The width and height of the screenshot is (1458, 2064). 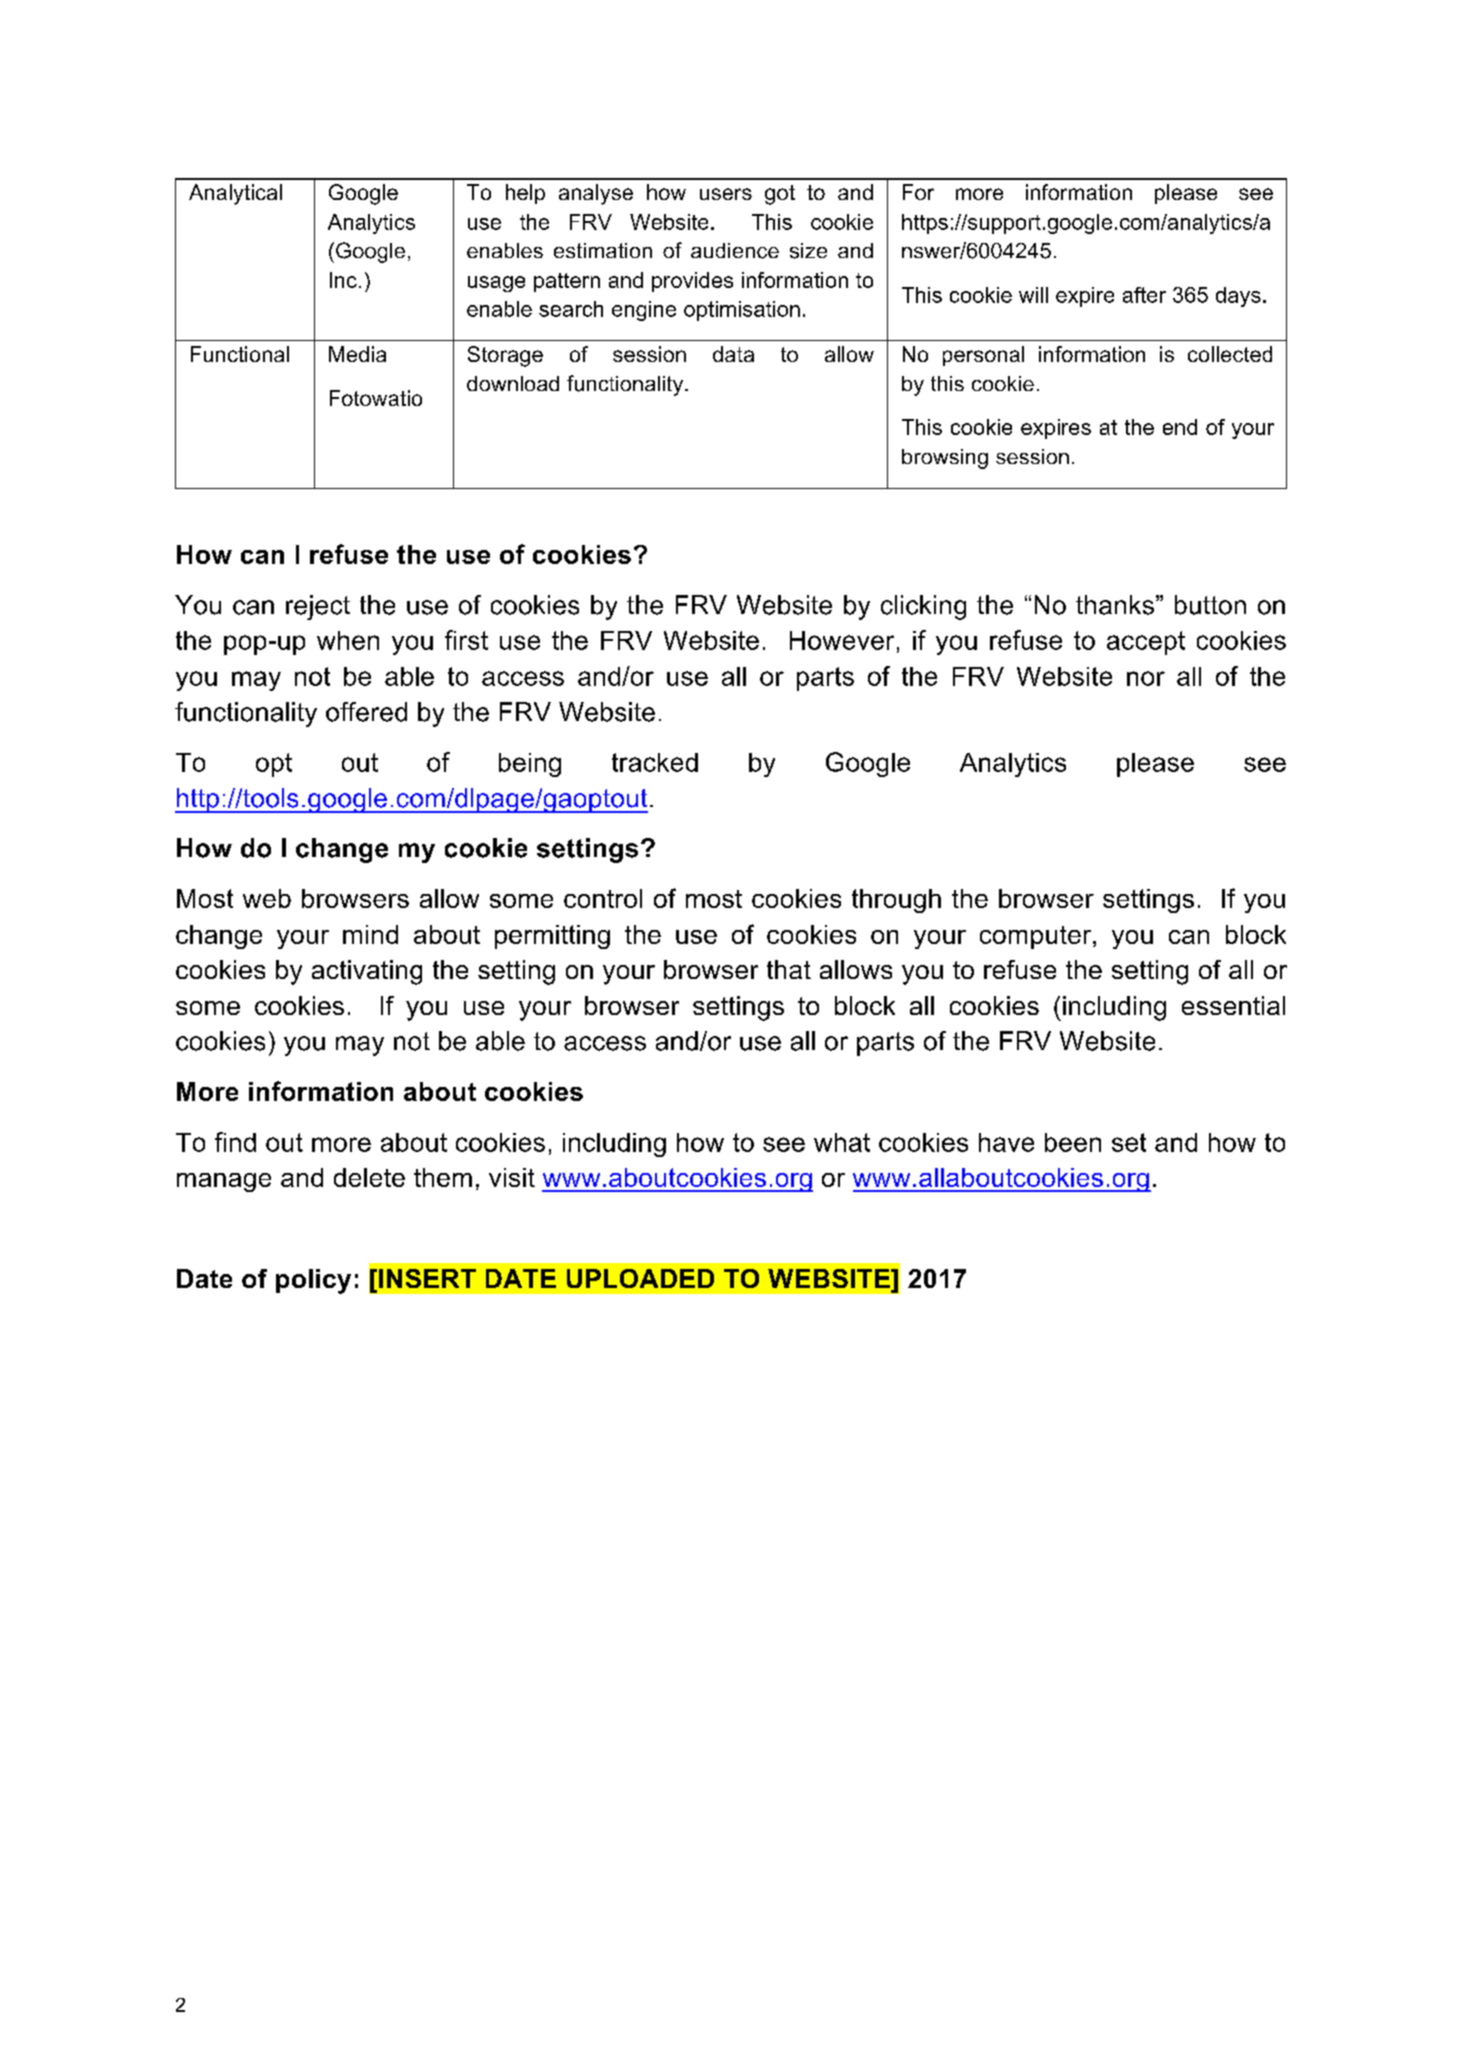 I want to click on UPLOADED, so click(x=640, y=1278).
